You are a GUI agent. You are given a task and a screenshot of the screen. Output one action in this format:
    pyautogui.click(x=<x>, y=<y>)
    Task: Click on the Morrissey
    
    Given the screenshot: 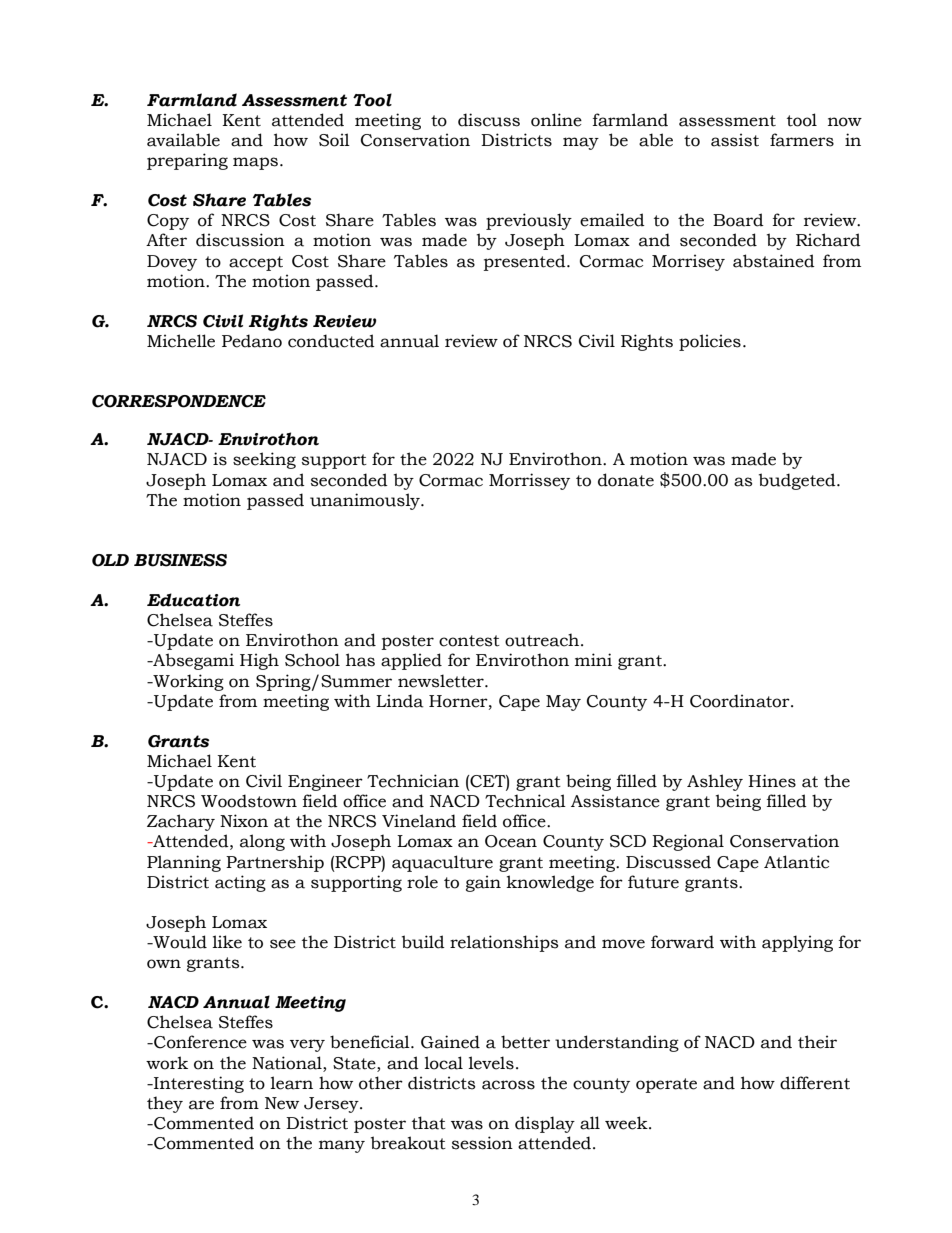 What is the action you would take?
    pyautogui.click(x=529, y=481)
